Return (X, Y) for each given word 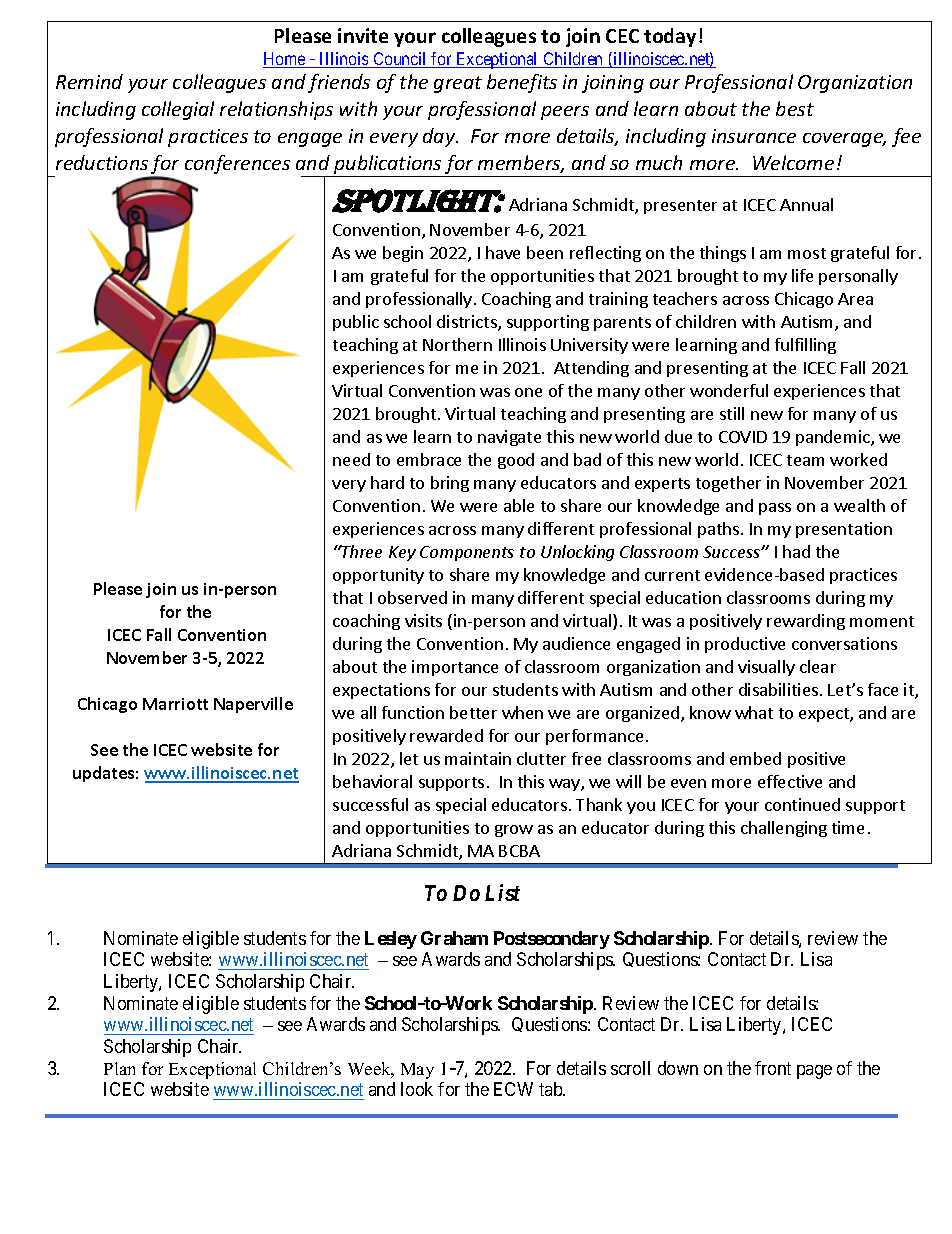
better (473, 712)
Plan (119, 1068)
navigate (509, 438)
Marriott (175, 704)
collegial (178, 110)
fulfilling (805, 346)
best (795, 108)
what (754, 712)
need (351, 459)
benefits (522, 83)
